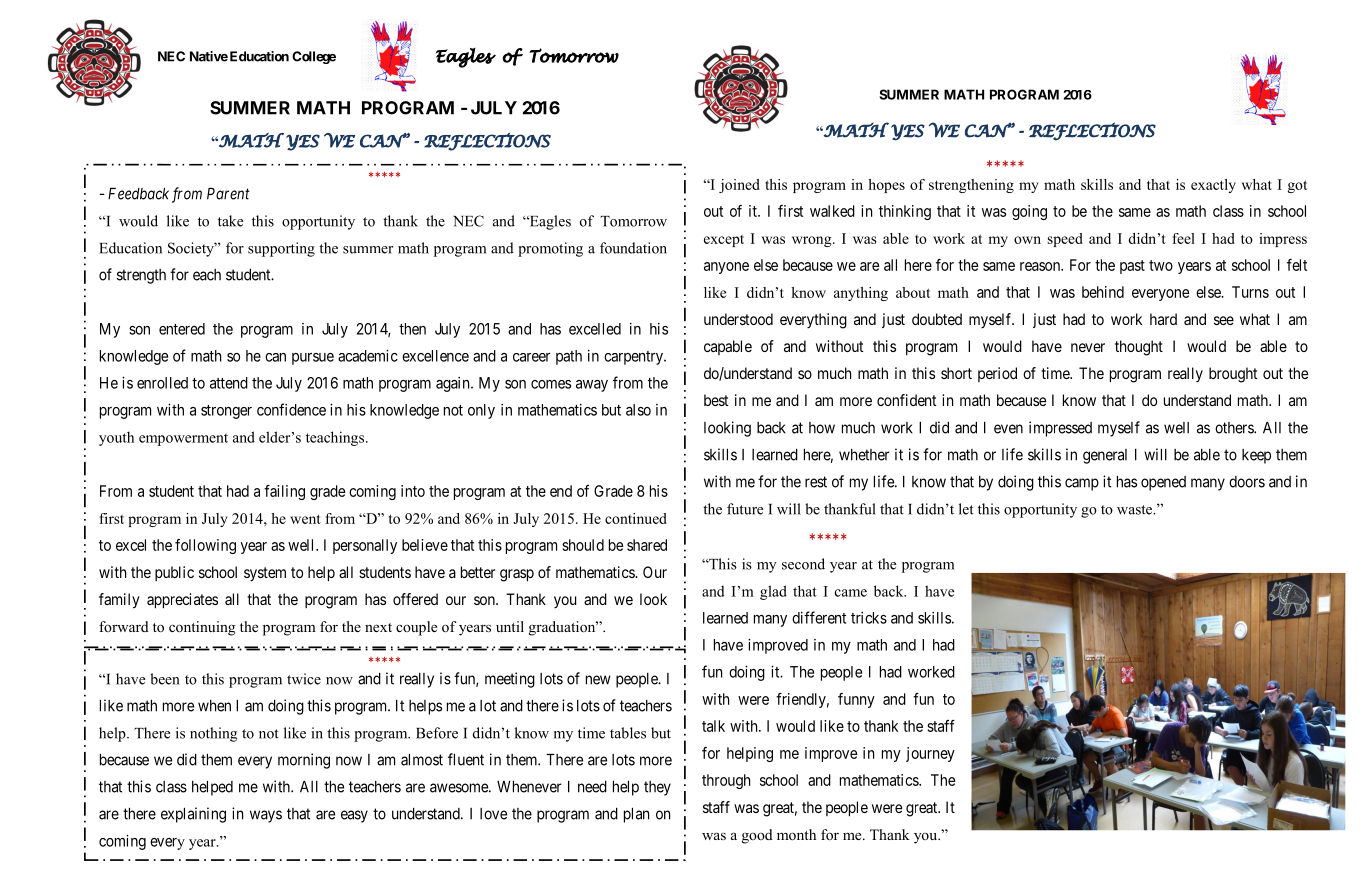 This document has height=887, width=1372. I want to click on College, so click(314, 57).
